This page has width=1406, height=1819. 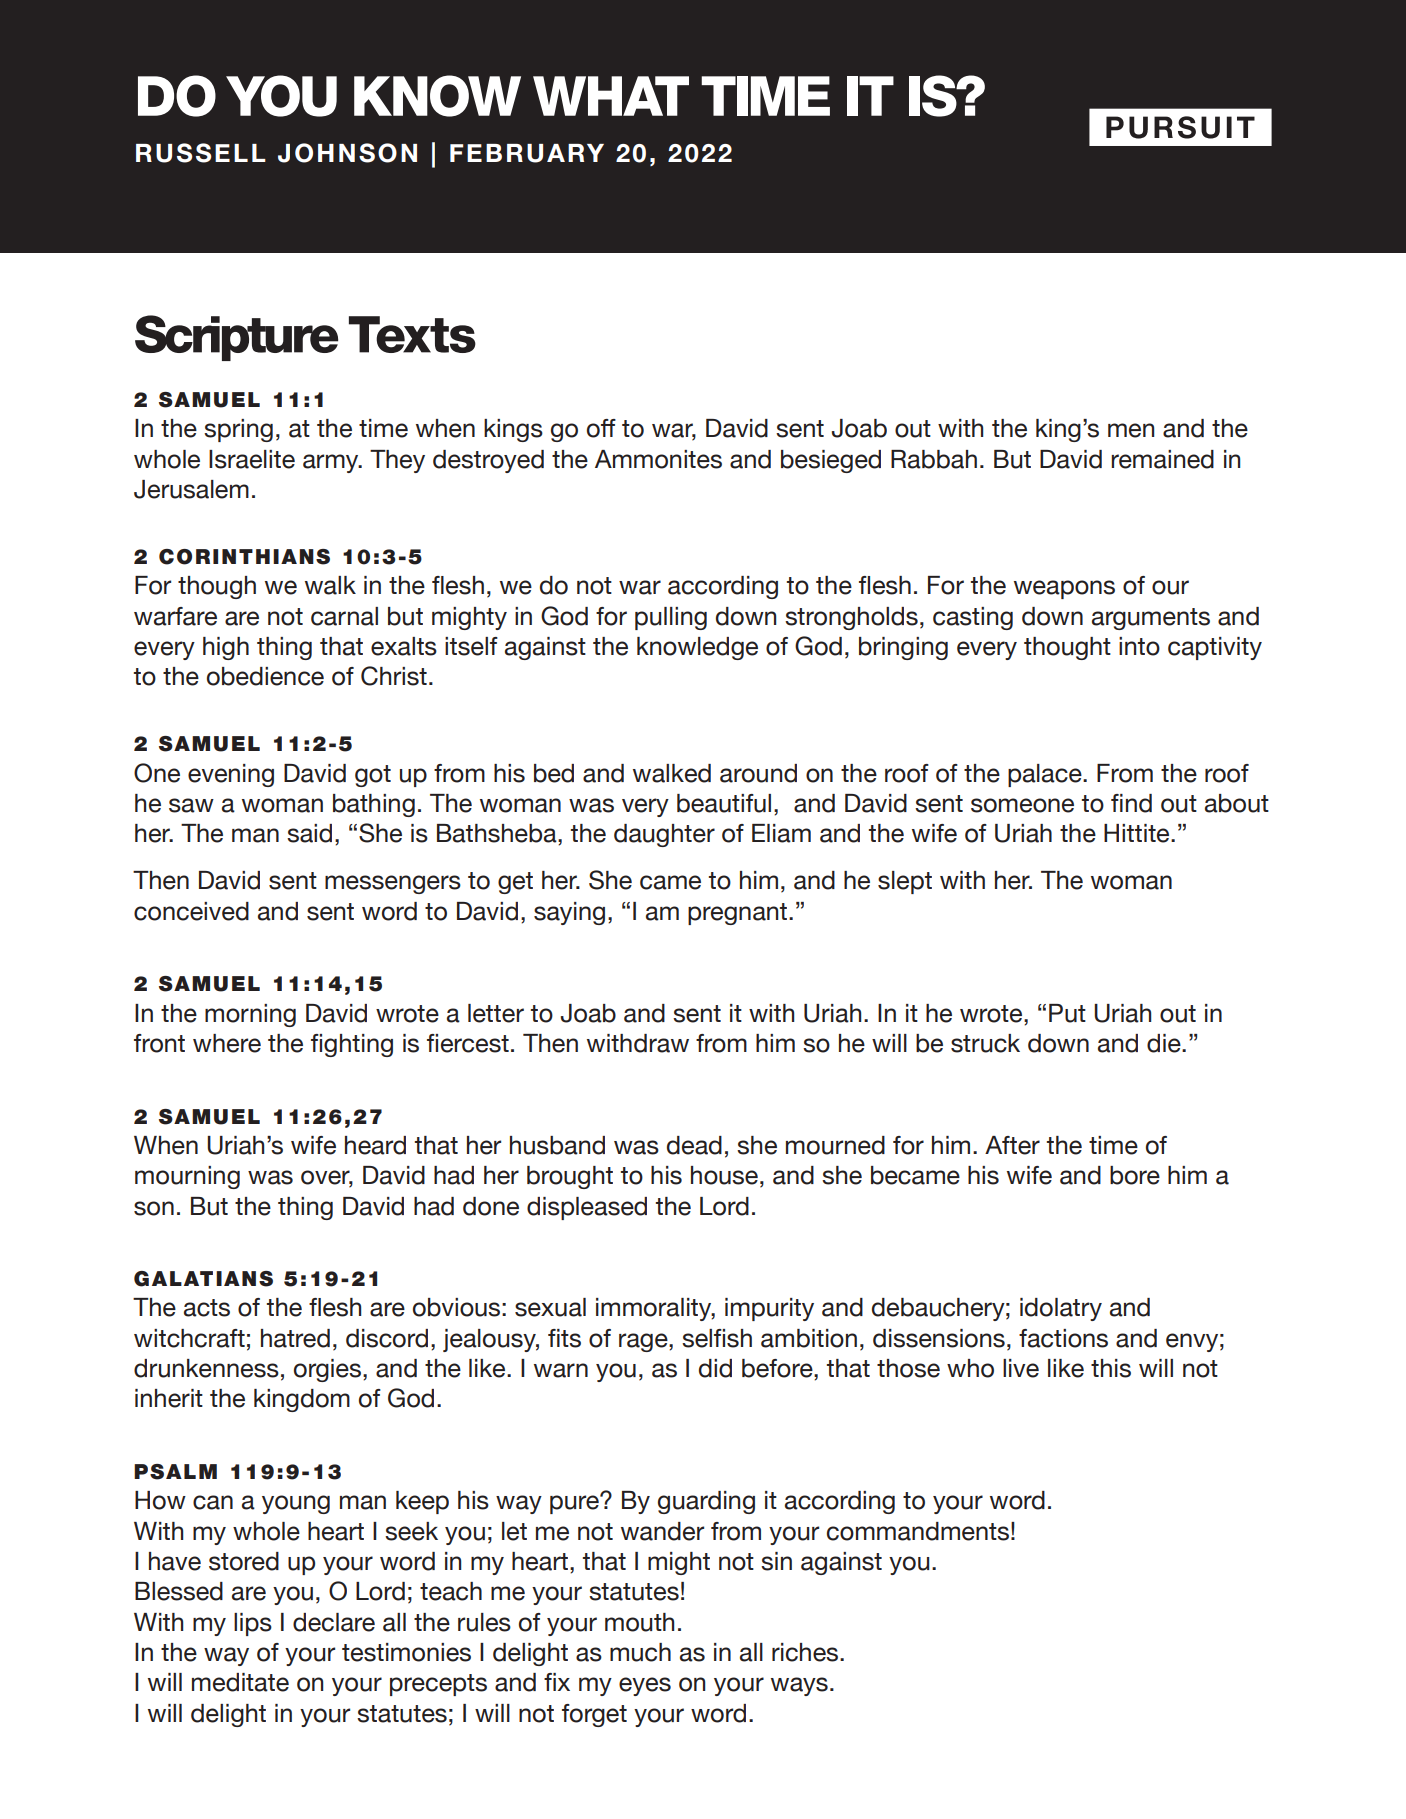 I want to click on bore, so click(x=1135, y=1175).
